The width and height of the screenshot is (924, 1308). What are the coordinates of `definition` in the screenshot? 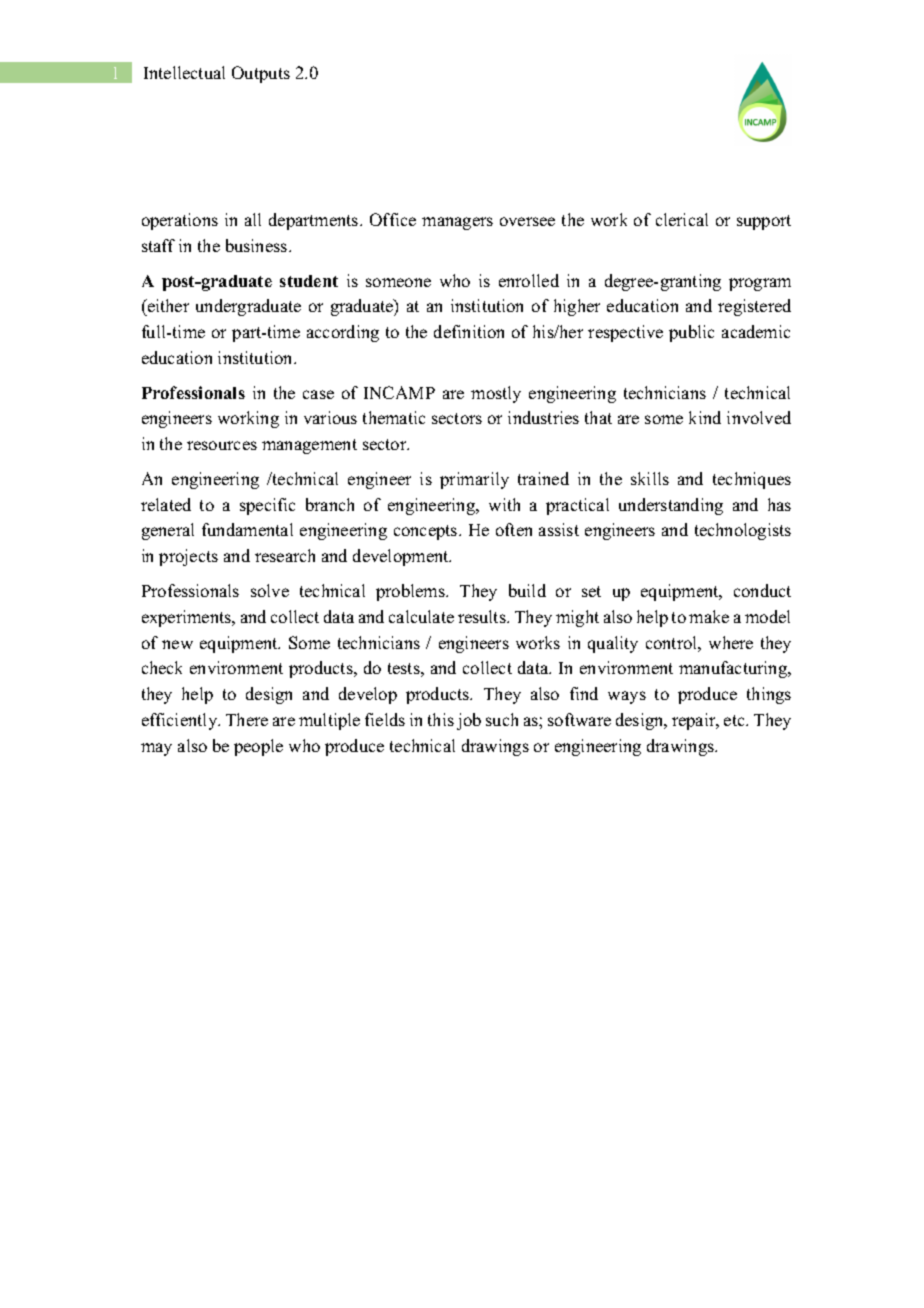 It's located at (469, 331).
